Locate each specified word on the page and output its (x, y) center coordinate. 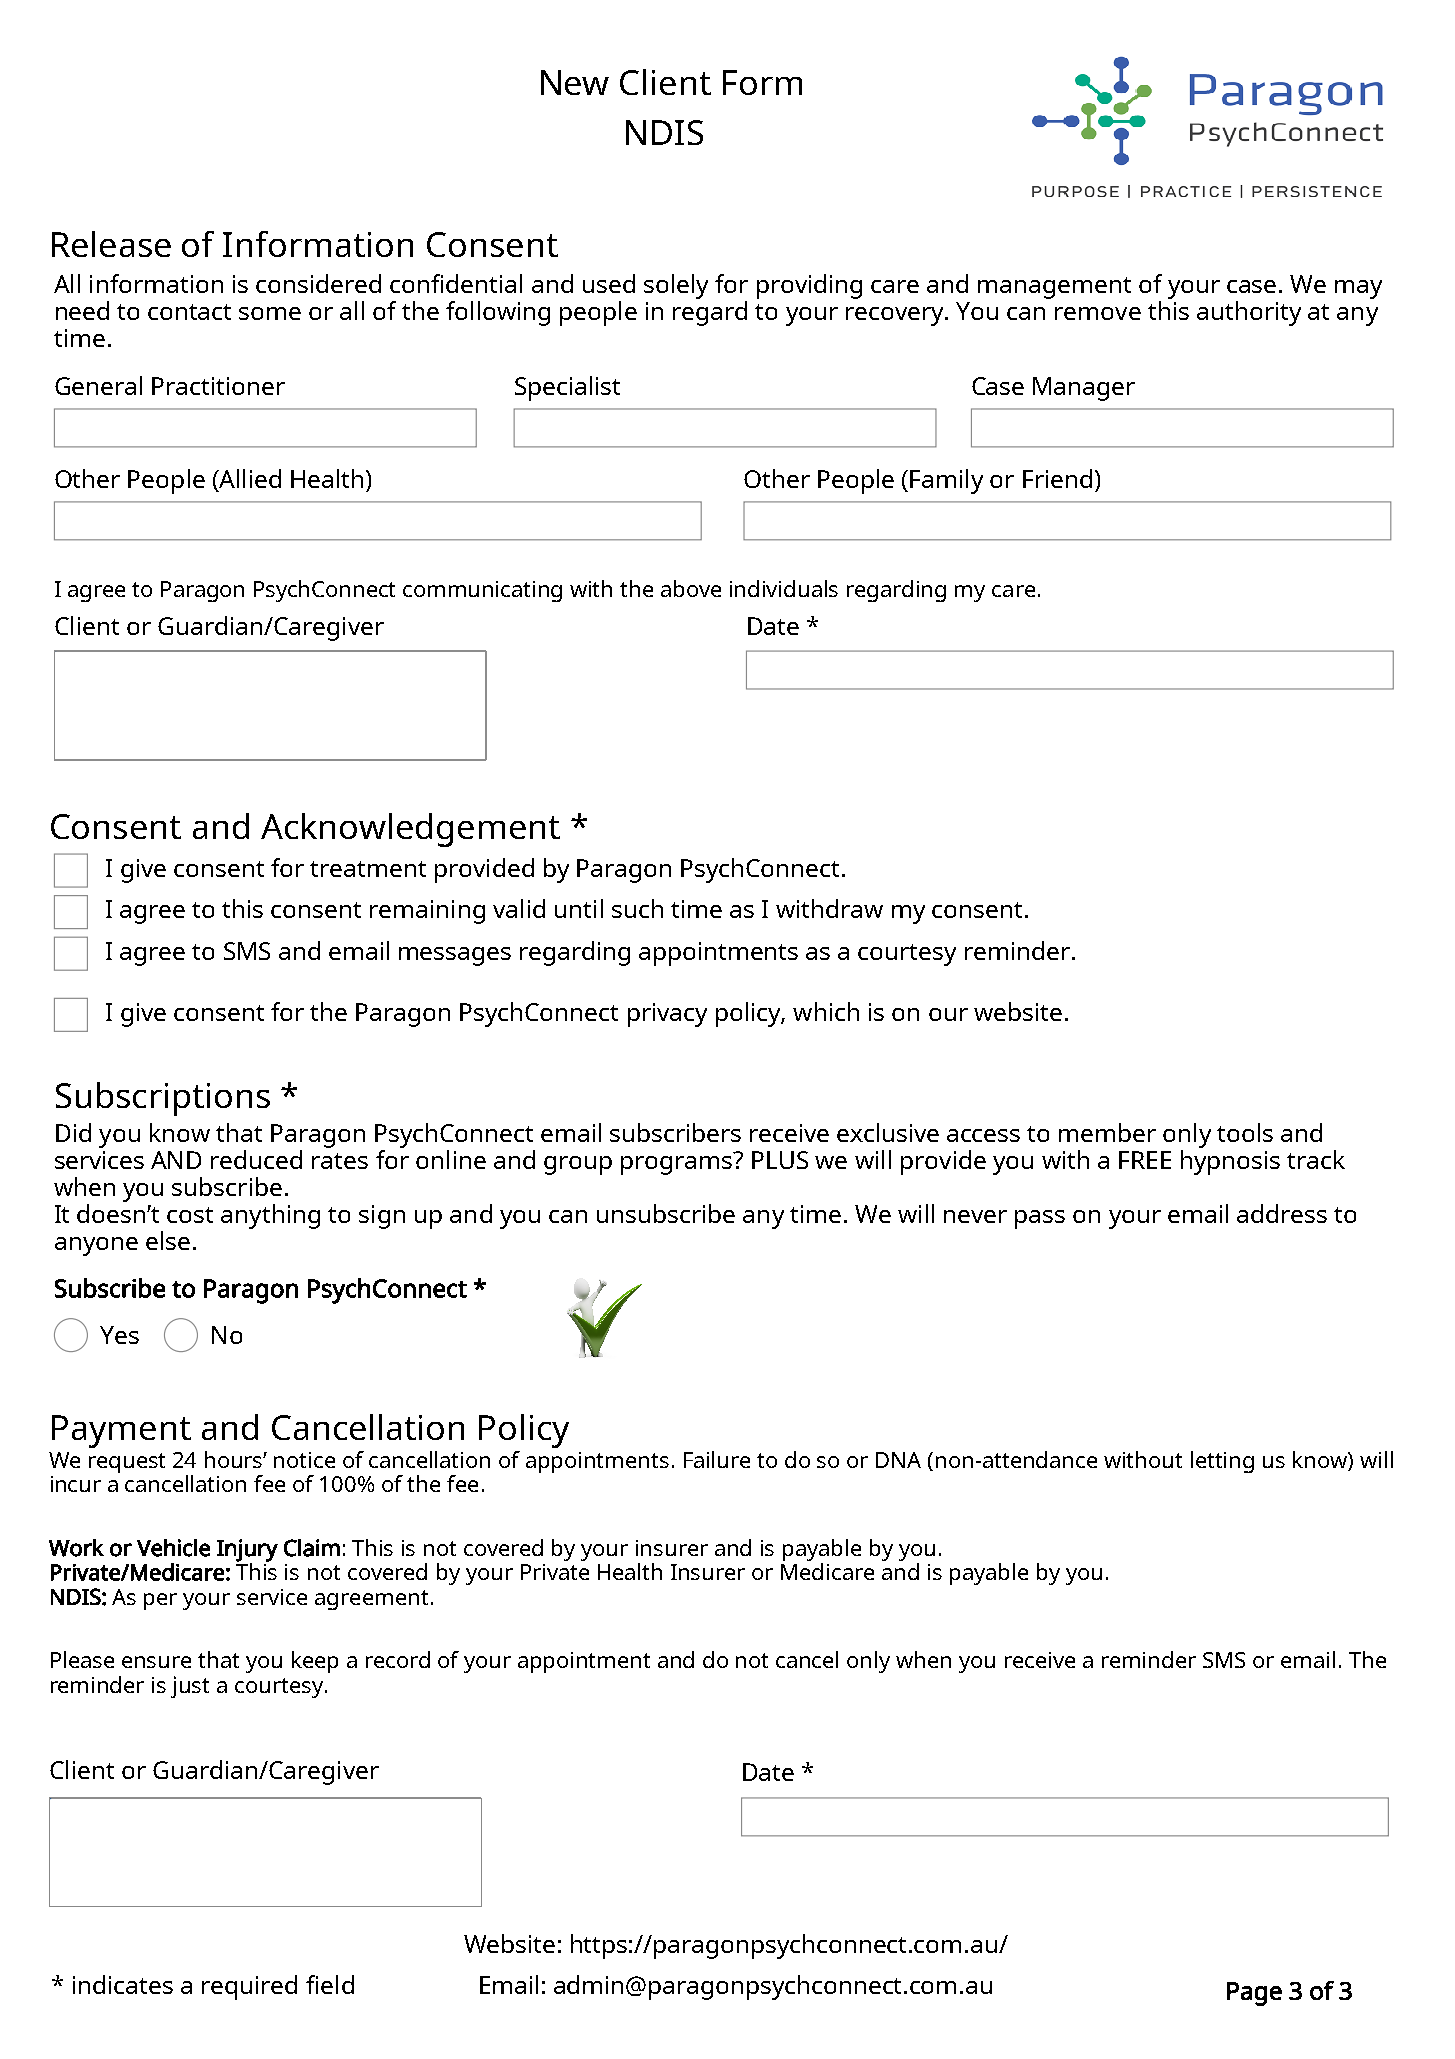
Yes (119, 1335)
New (575, 82)
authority (1249, 313)
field (330, 1984)
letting (1222, 1462)
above (691, 588)
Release (111, 244)
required (249, 1987)
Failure (717, 1459)
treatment (368, 869)
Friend (1057, 478)
